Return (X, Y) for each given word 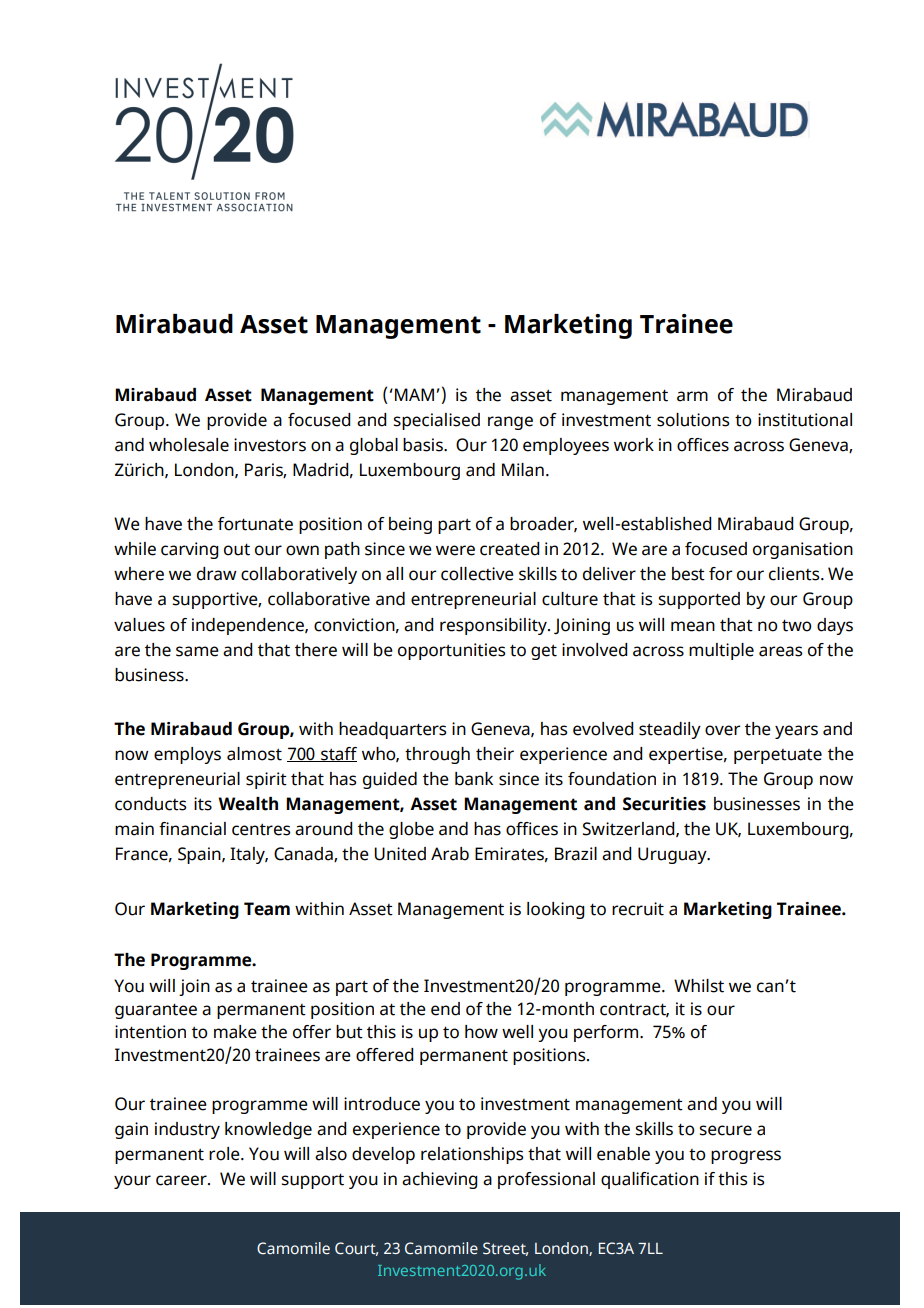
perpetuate (778, 756)
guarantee (156, 1011)
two (797, 625)
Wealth (248, 804)
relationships (472, 1155)
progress (746, 1157)
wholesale (189, 445)
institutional (805, 420)
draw (217, 574)
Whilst (699, 986)
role (225, 1154)
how (481, 1032)
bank (474, 779)
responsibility (494, 626)
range (510, 423)
